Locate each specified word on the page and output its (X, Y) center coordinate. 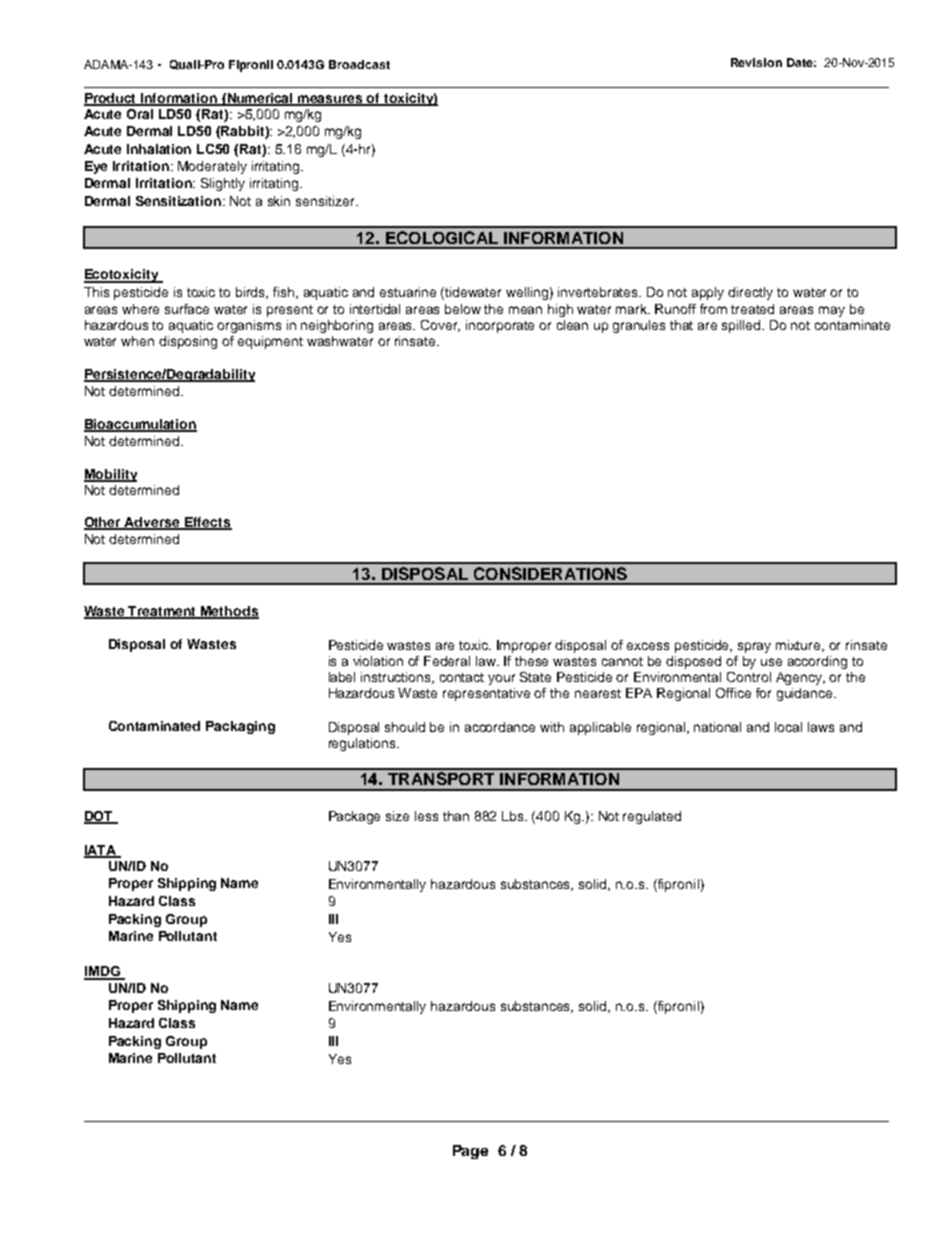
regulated (652, 817)
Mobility (110, 475)
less (426, 816)
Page (470, 1152)
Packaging (240, 727)
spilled (743, 326)
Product (111, 99)
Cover (440, 326)
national (717, 727)
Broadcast (359, 64)
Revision (756, 62)
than (456, 816)
